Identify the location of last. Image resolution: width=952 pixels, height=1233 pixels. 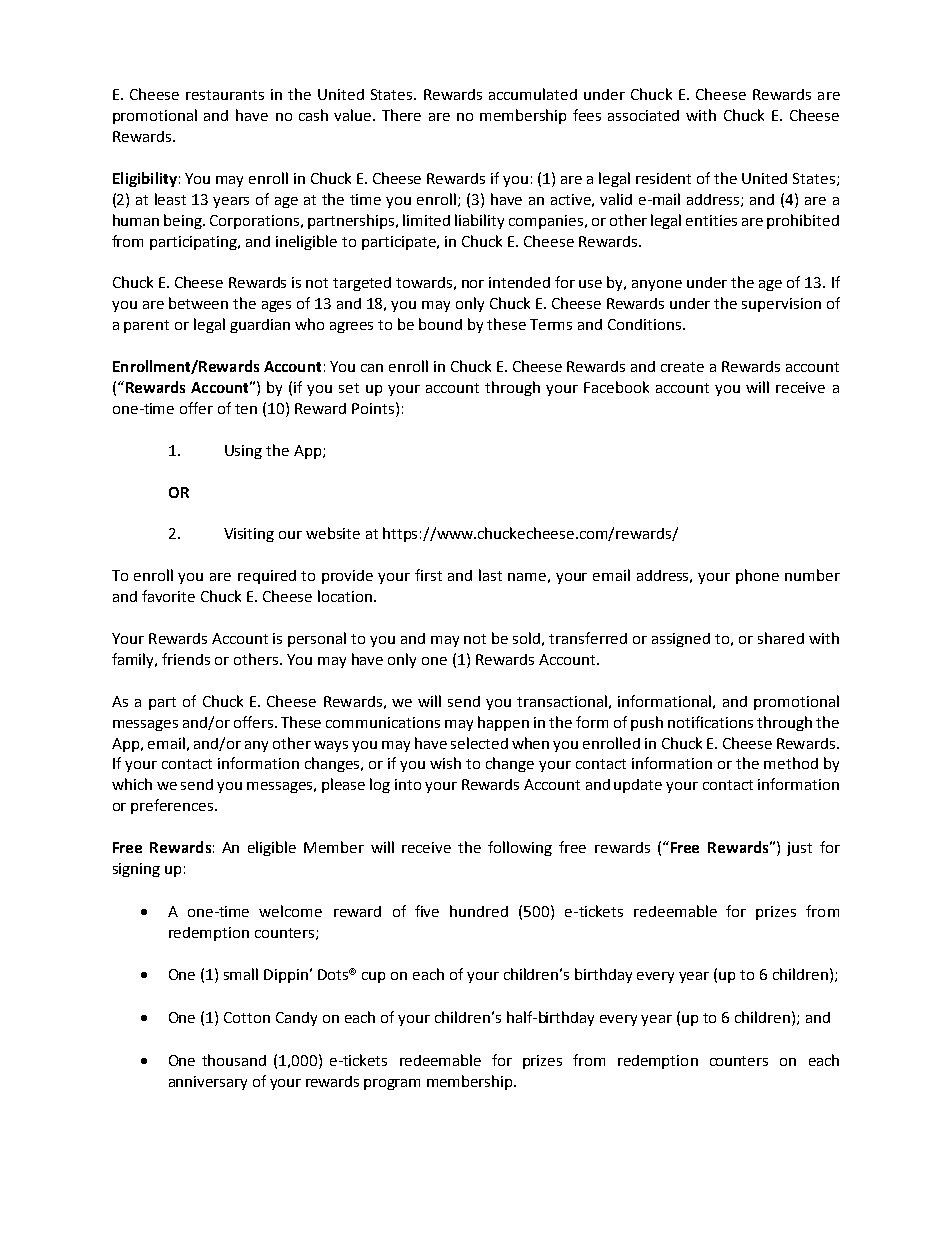
(490, 575).
